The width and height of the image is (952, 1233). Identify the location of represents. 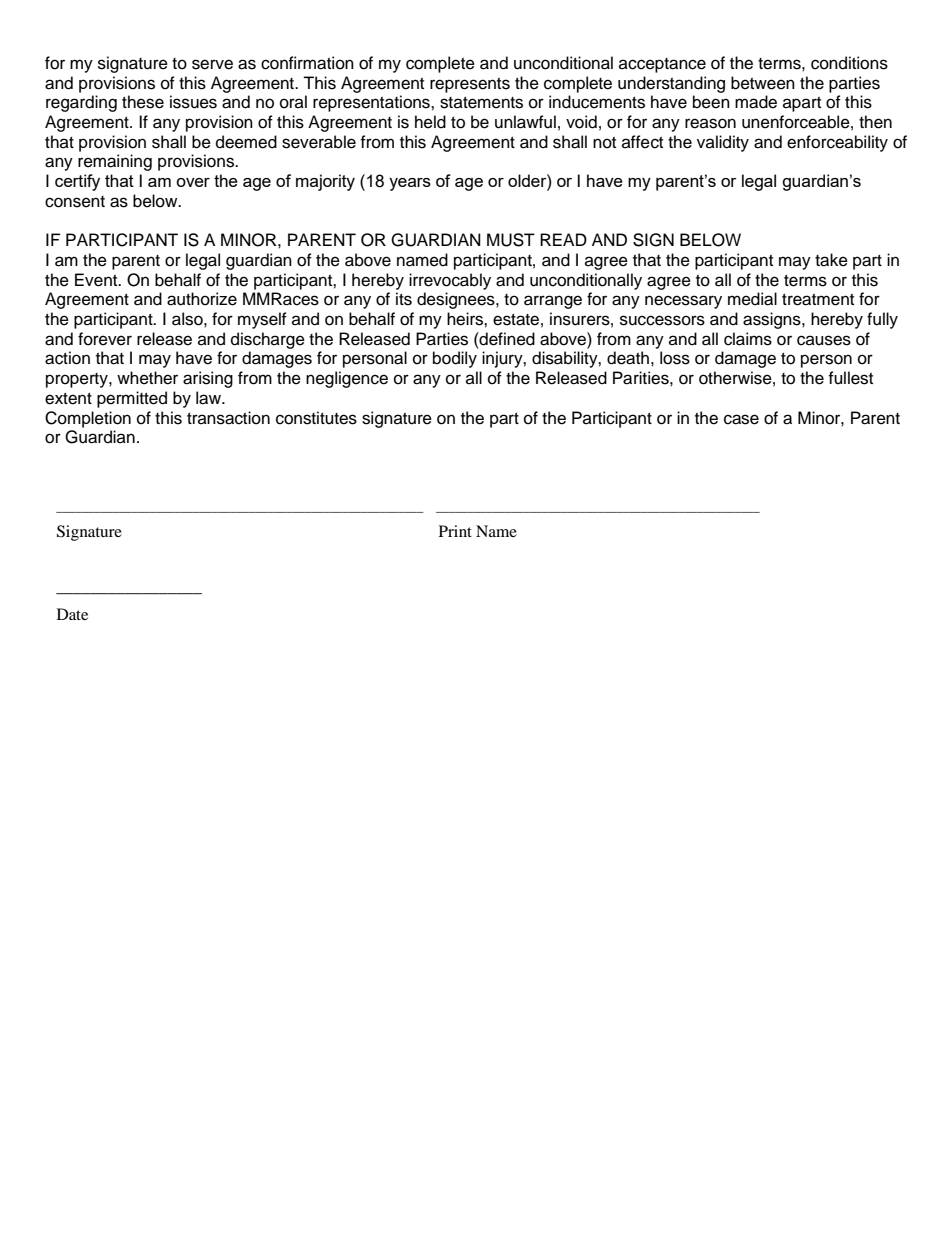
(470, 85).
